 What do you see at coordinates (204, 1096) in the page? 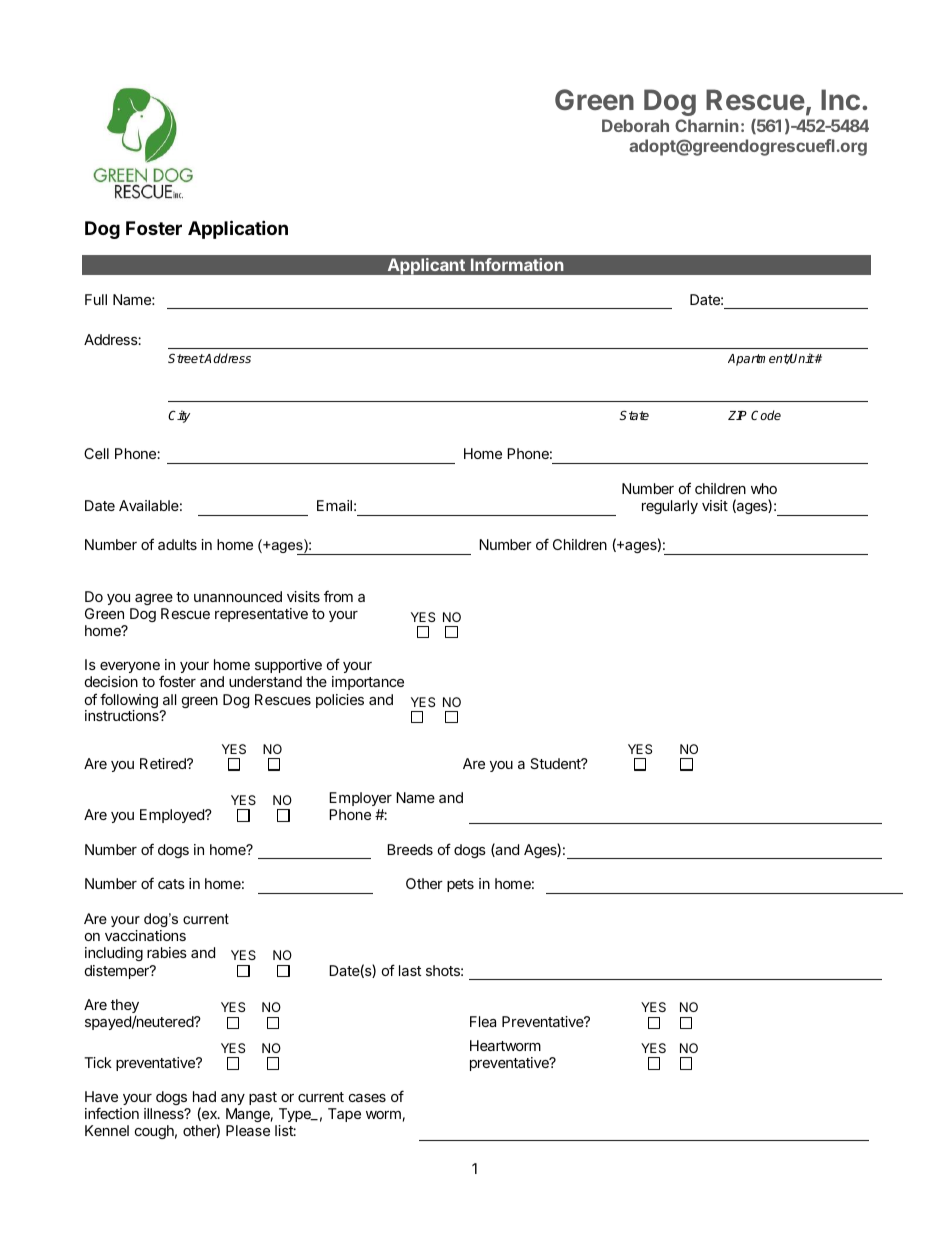
I see `had` at bounding box center [204, 1096].
